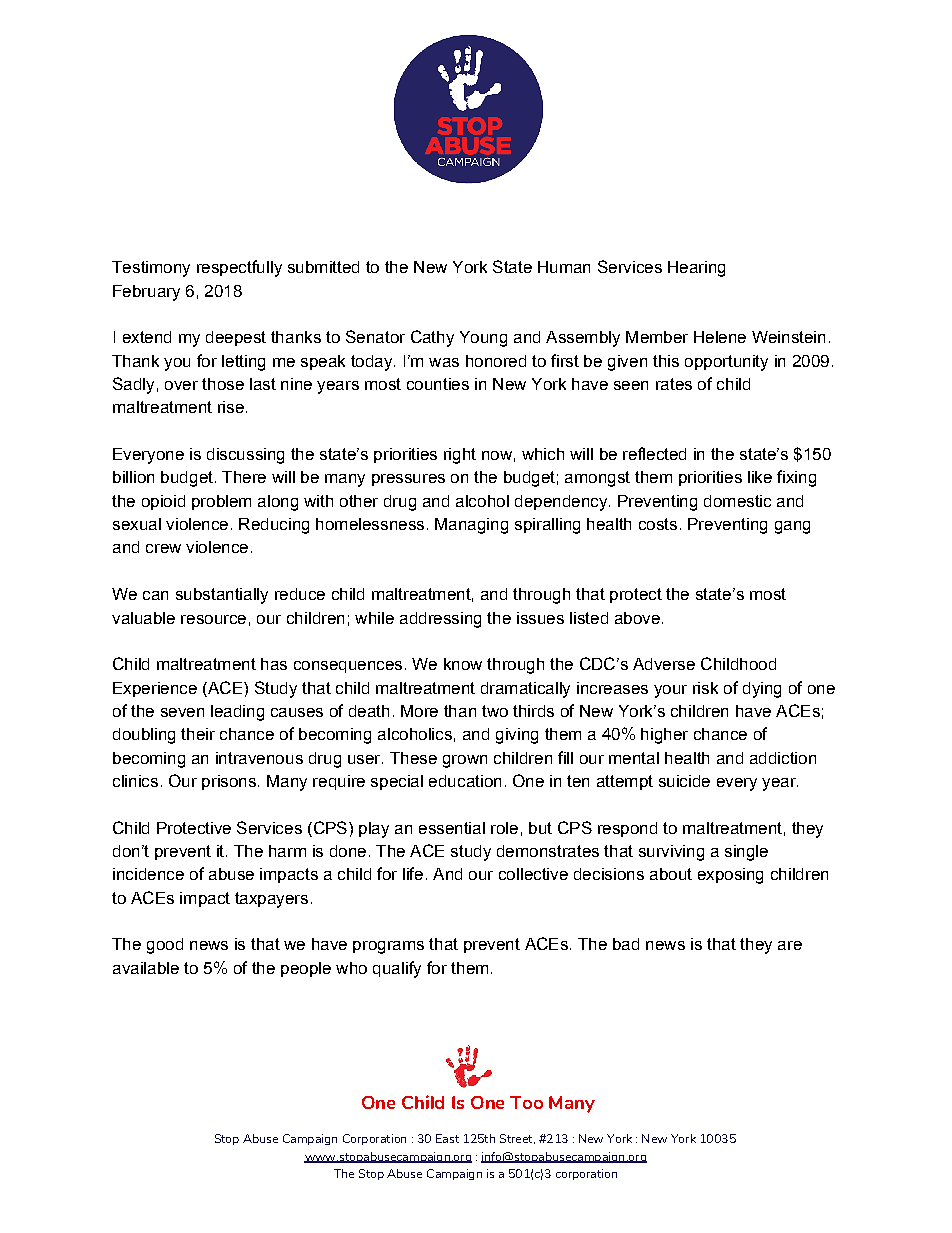 This document has width=952, height=1233. What do you see at coordinates (237, 713) in the document?
I see `leading` at bounding box center [237, 713].
